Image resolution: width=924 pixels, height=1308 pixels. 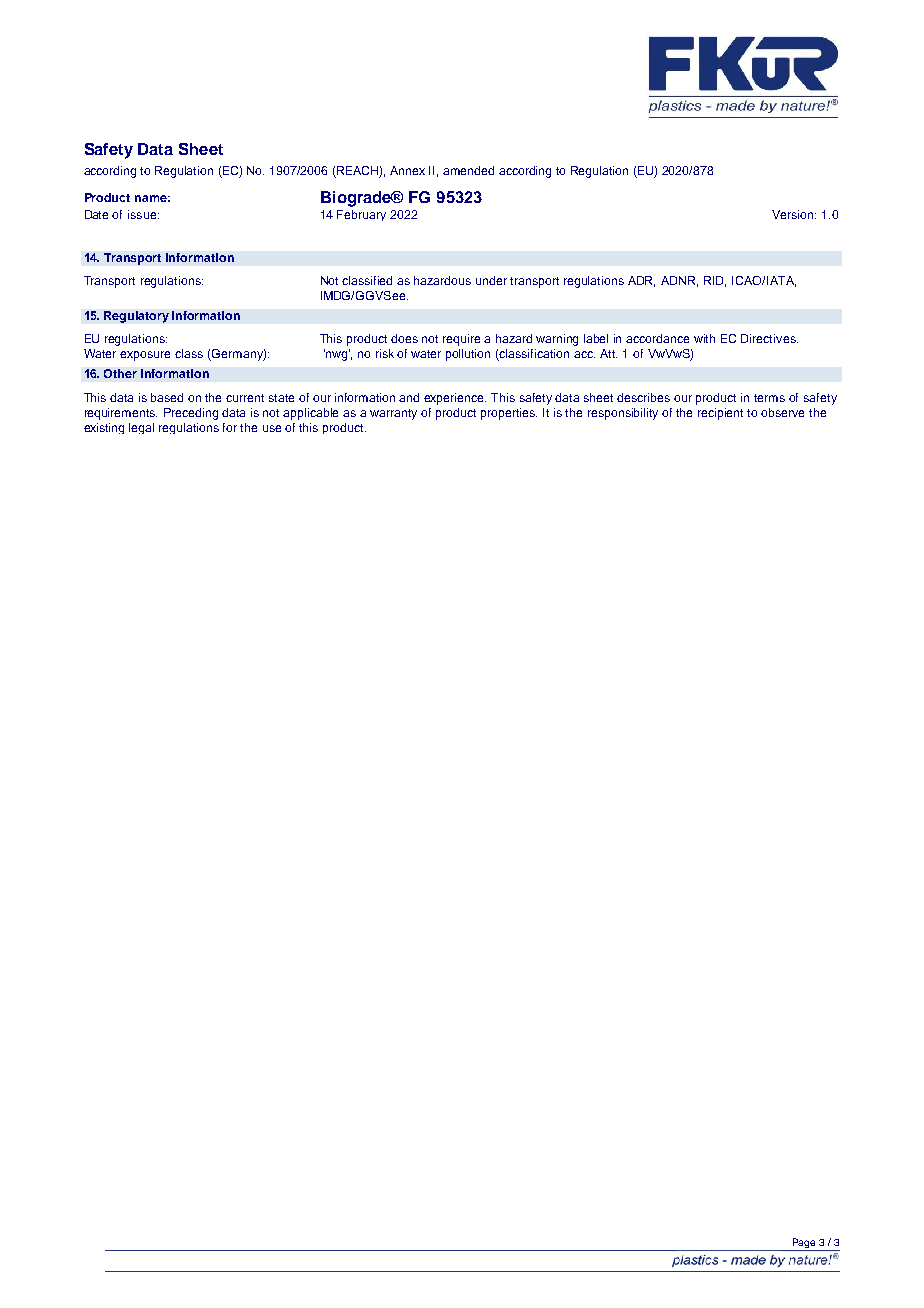 I want to click on warranty, so click(x=393, y=414).
